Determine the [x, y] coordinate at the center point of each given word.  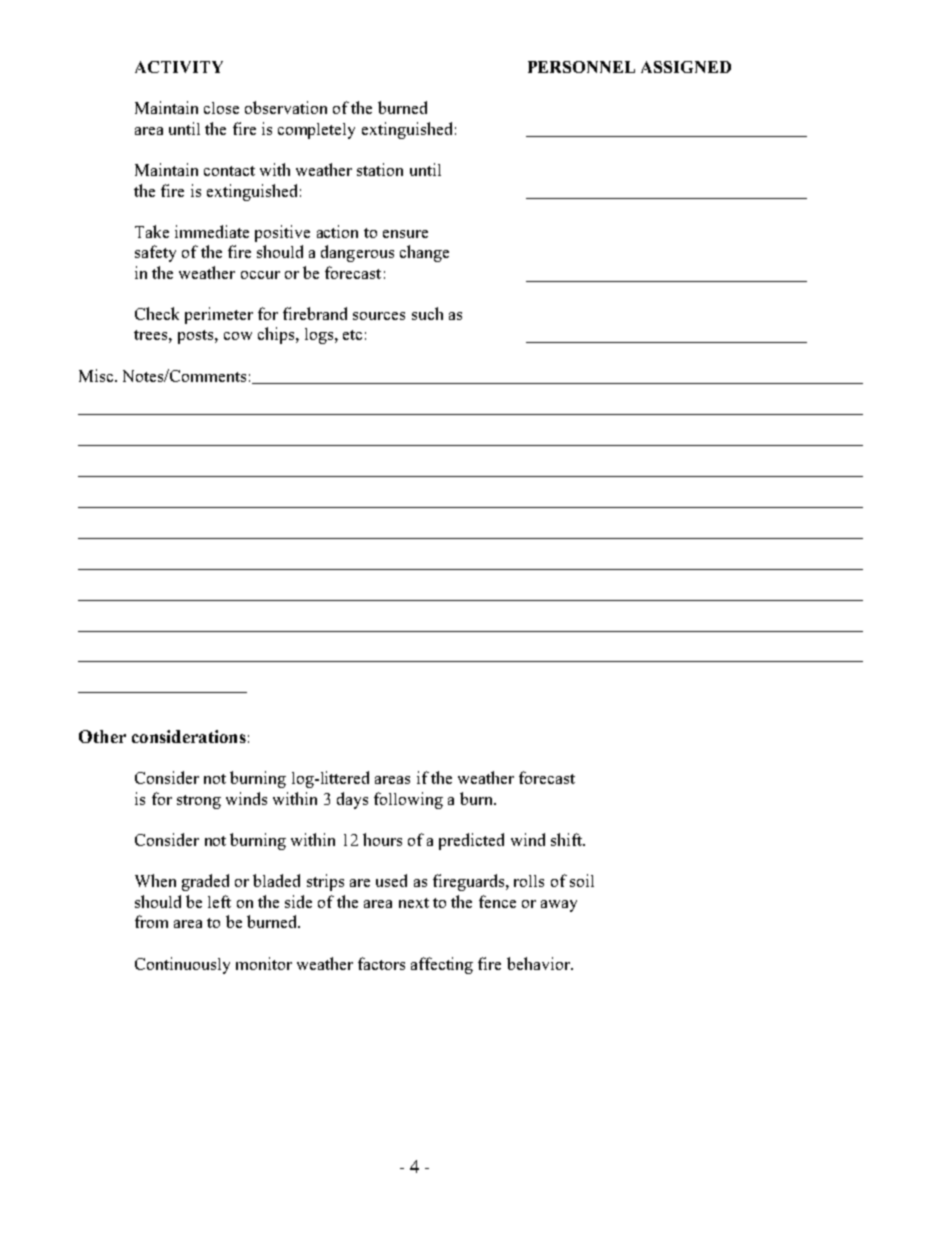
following [408, 800]
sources [379, 316]
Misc [97, 375]
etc [352, 335]
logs [319, 336]
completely [316, 131]
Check [157, 313]
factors [381, 963]
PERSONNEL [581, 67]
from [151, 921]
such [427, 313]
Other [102, 736]
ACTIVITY [179, 67]
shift [568, 839]
